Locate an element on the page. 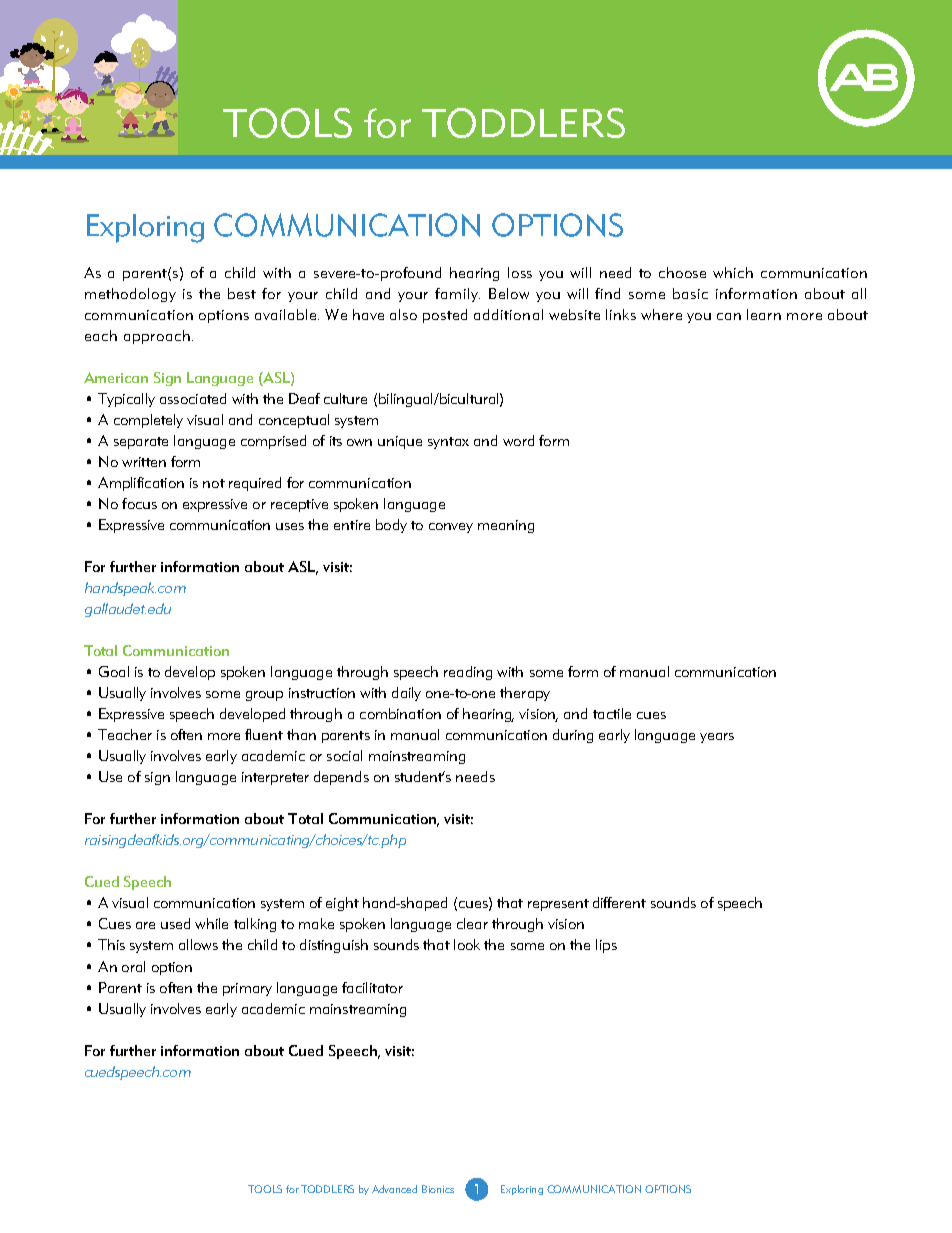 Image resolution: width=952 pixels, height=1233 pixels. TOOLS is located at coordinates (265, 1189).
